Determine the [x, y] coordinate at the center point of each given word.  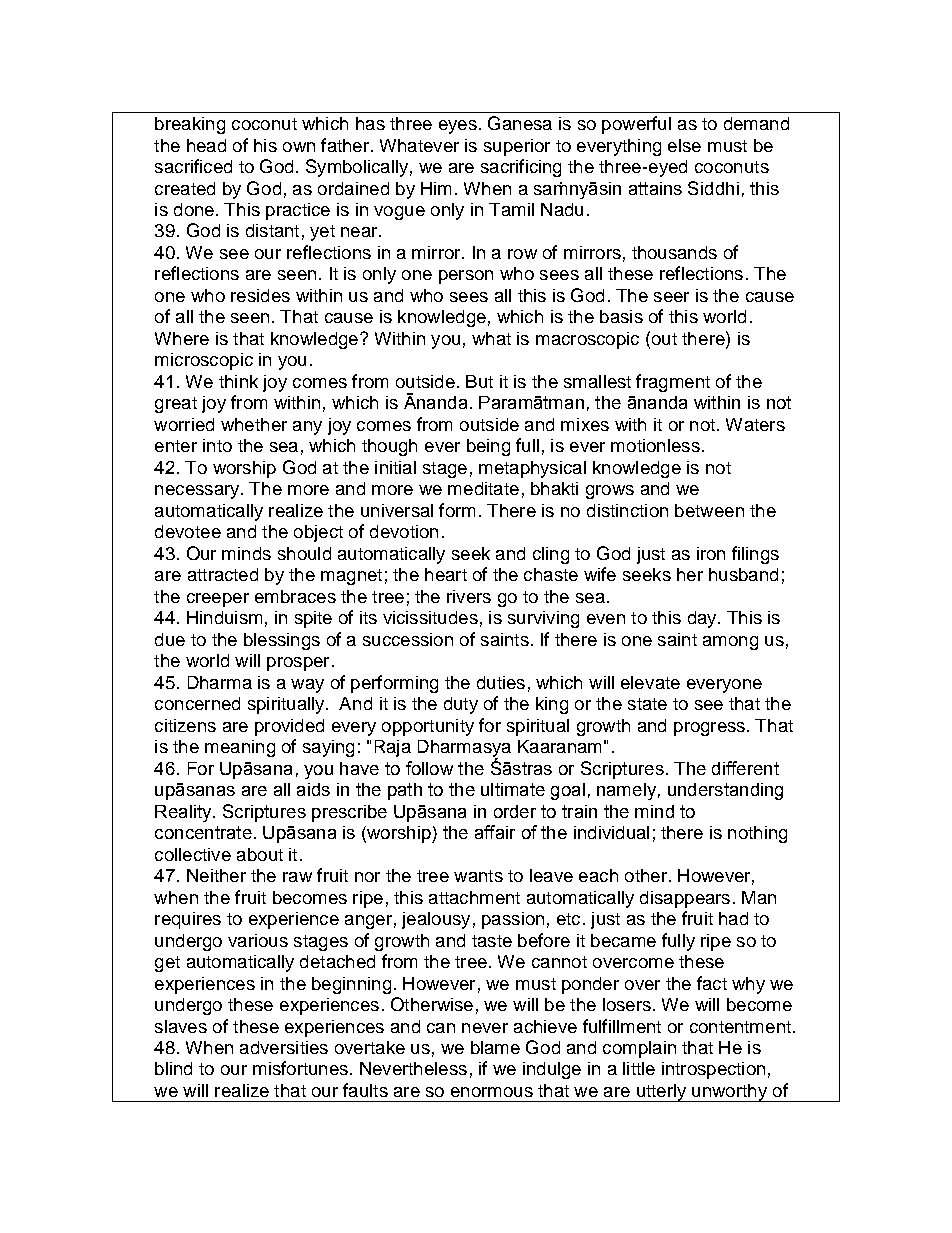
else [684, 145]
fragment [673, 383]
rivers [469, 596]
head [206, 145]
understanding [725, 791]
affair [495, 832]
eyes [458, 127]
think [238, 381]
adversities [284, 1047]
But [479, 381]
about [260, 854]
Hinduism [224, 617]
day [703, 619]
